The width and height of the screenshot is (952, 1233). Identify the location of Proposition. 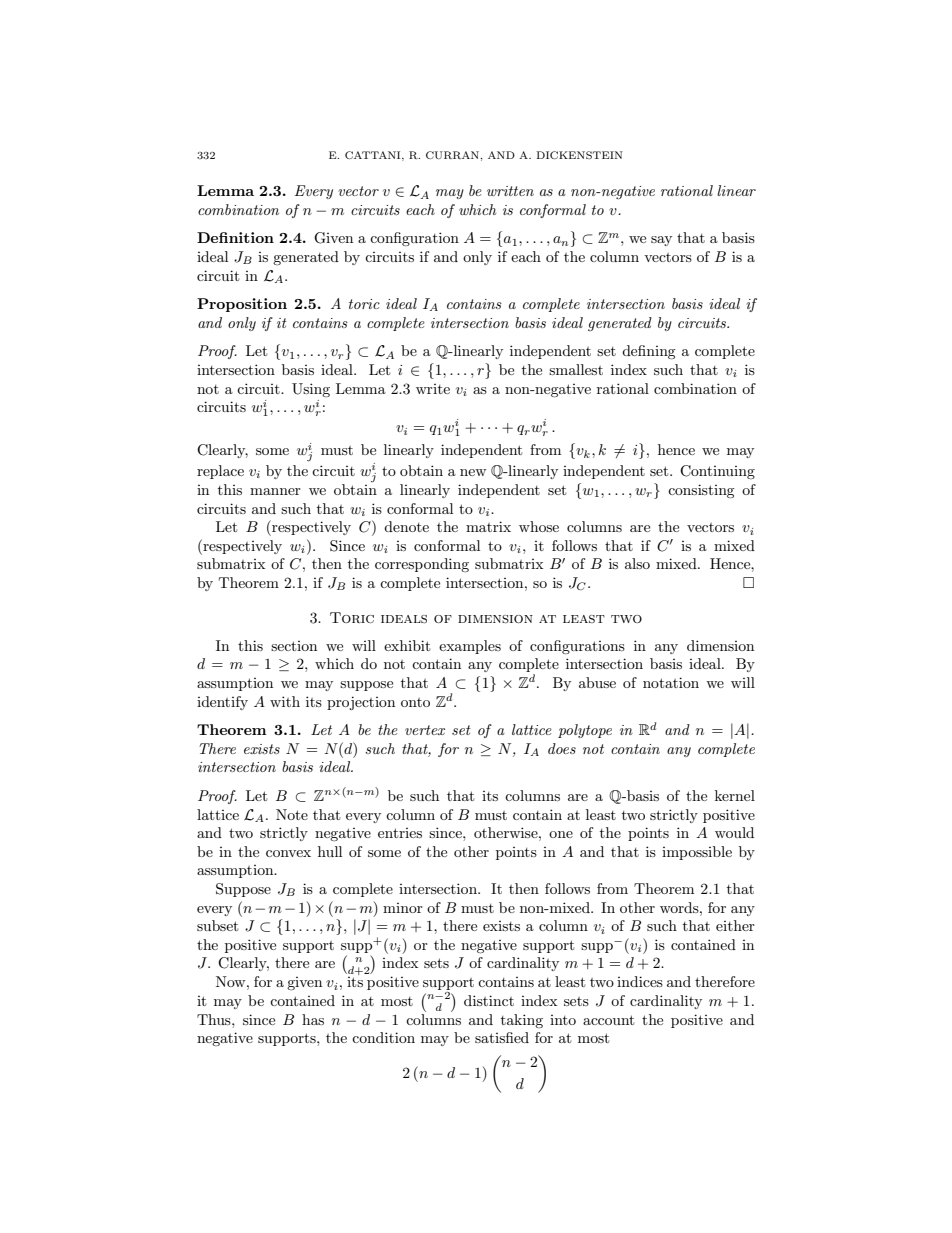
(242, 305).
